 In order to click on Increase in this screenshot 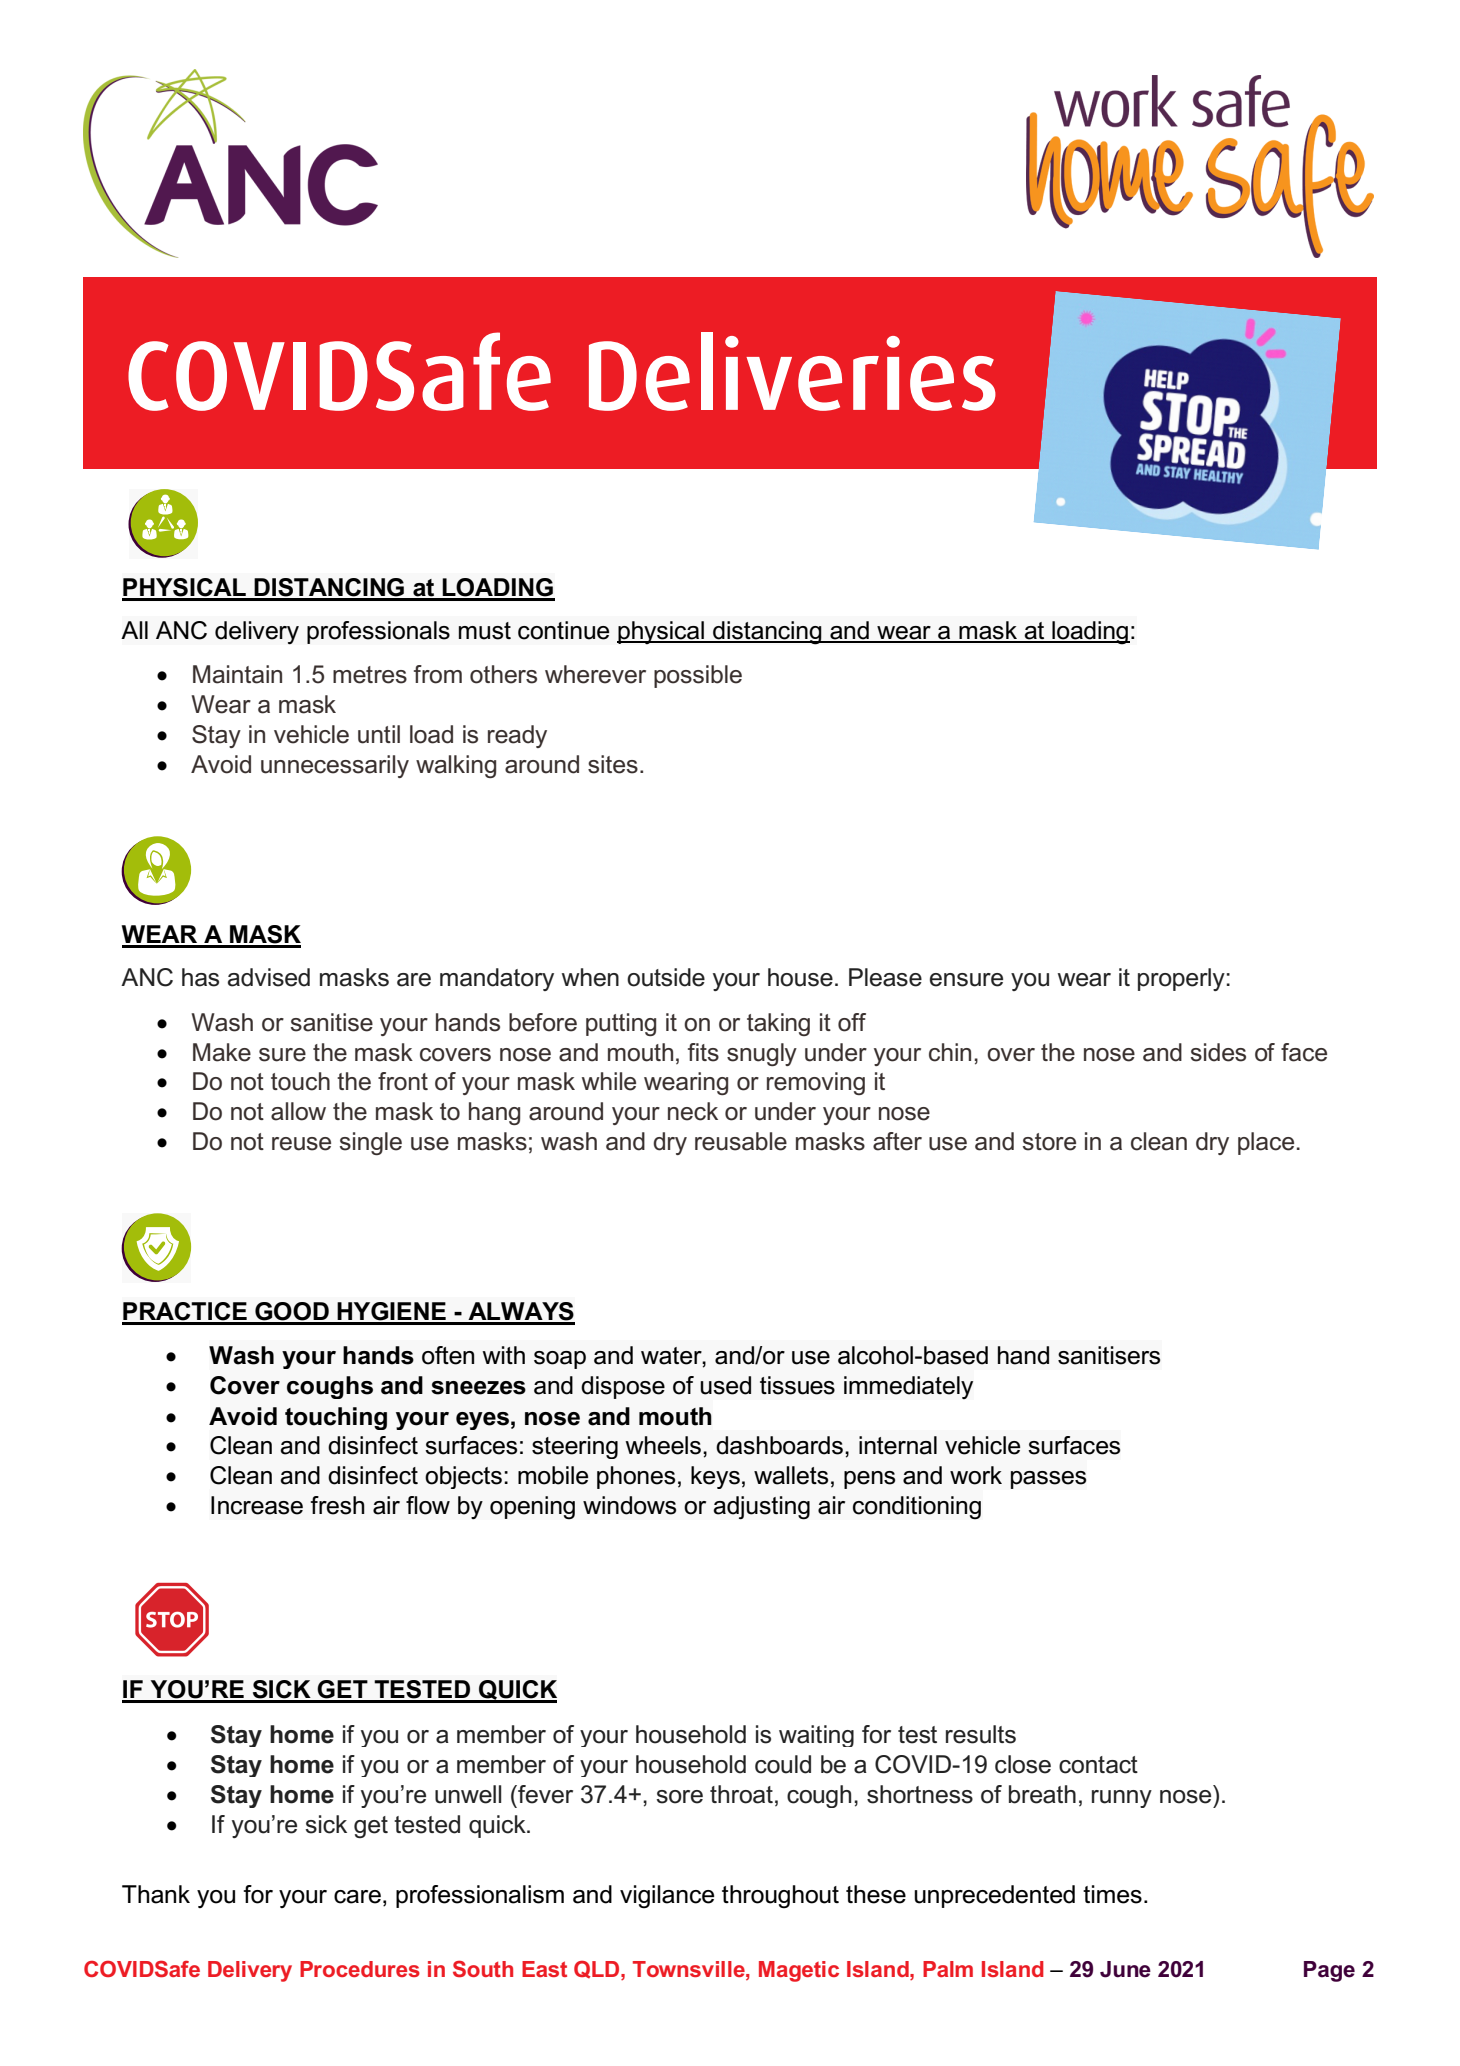, I will do `click(257, 1505)`.
